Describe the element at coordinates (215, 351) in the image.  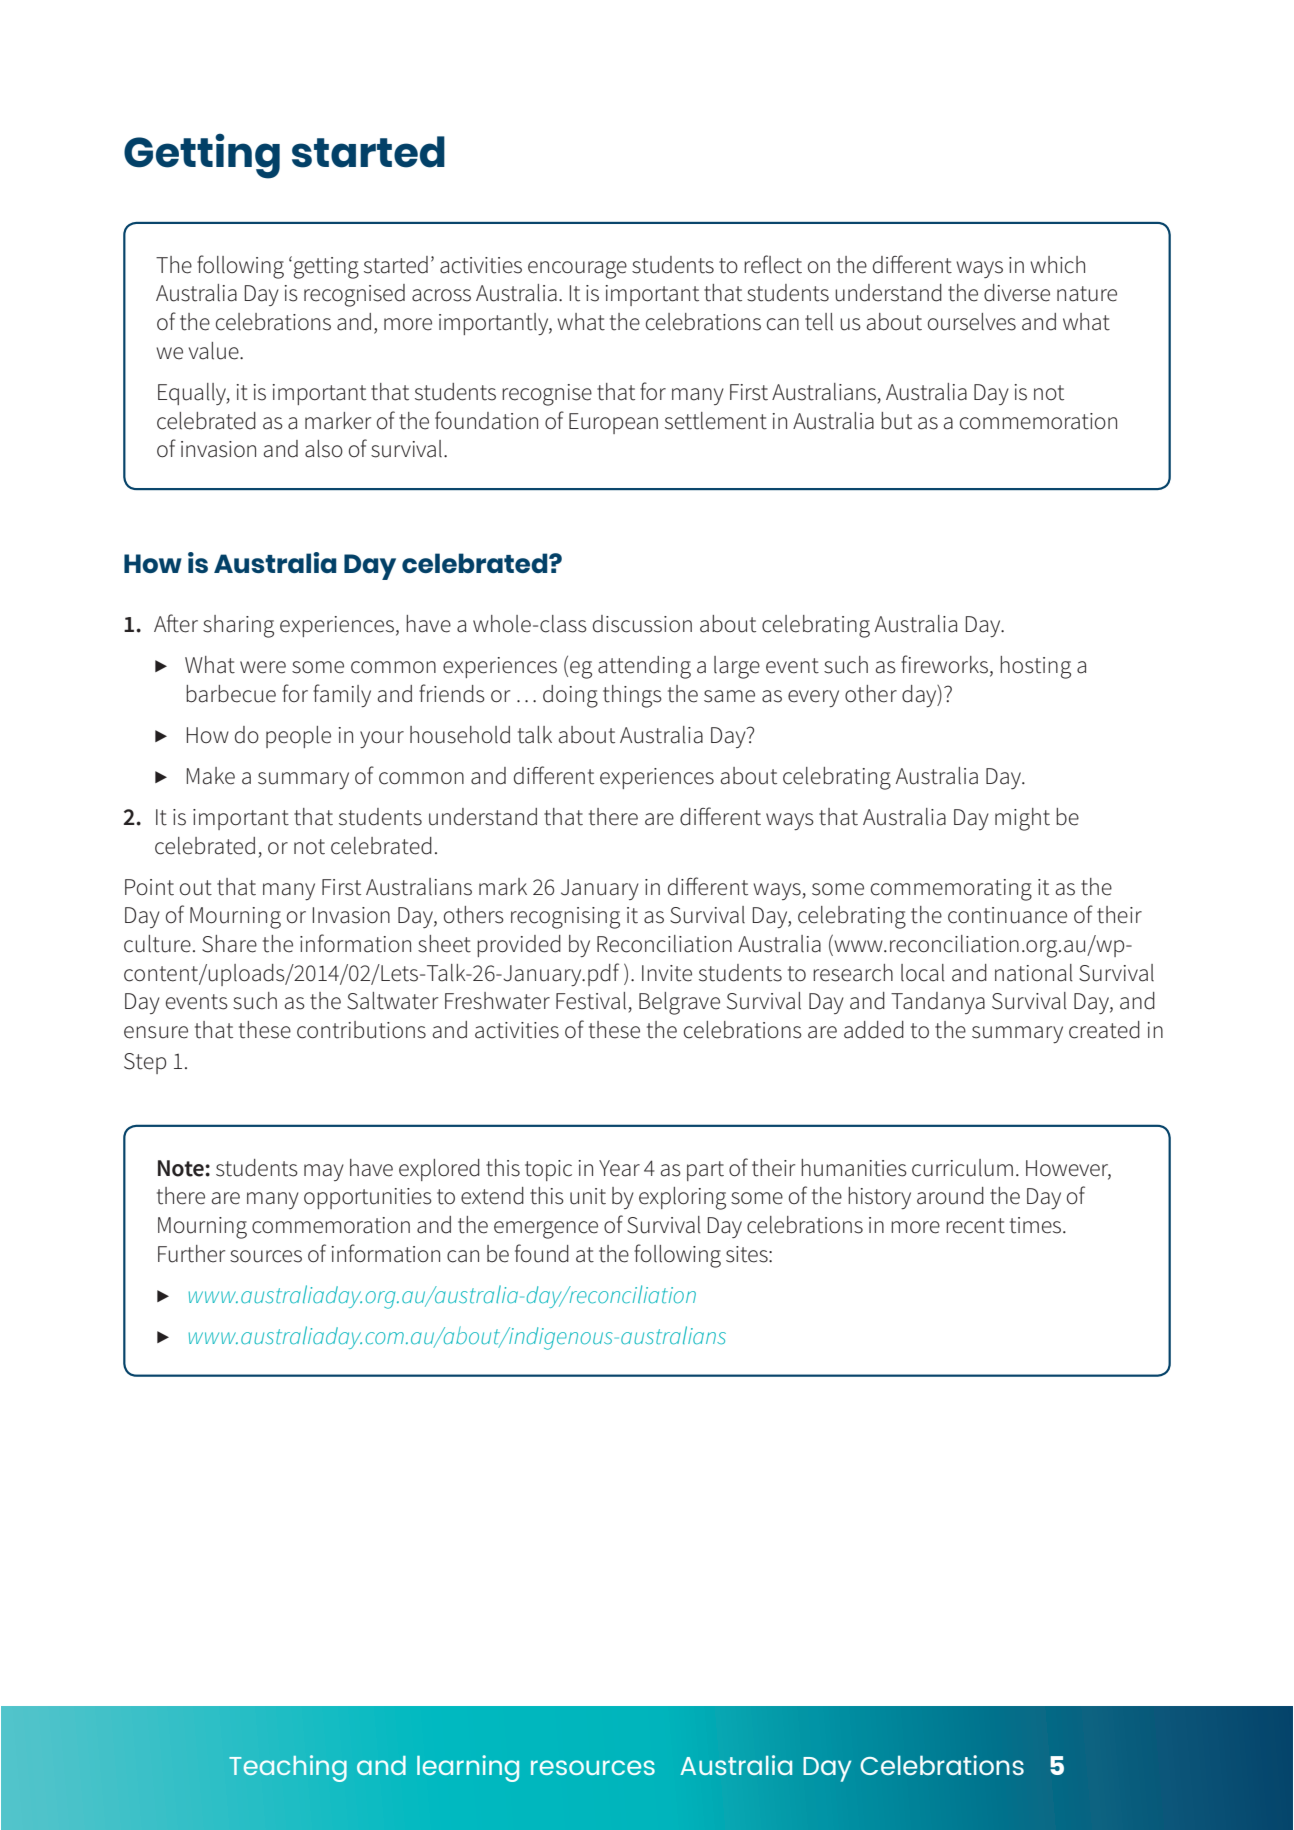
I see `value` at that location.
